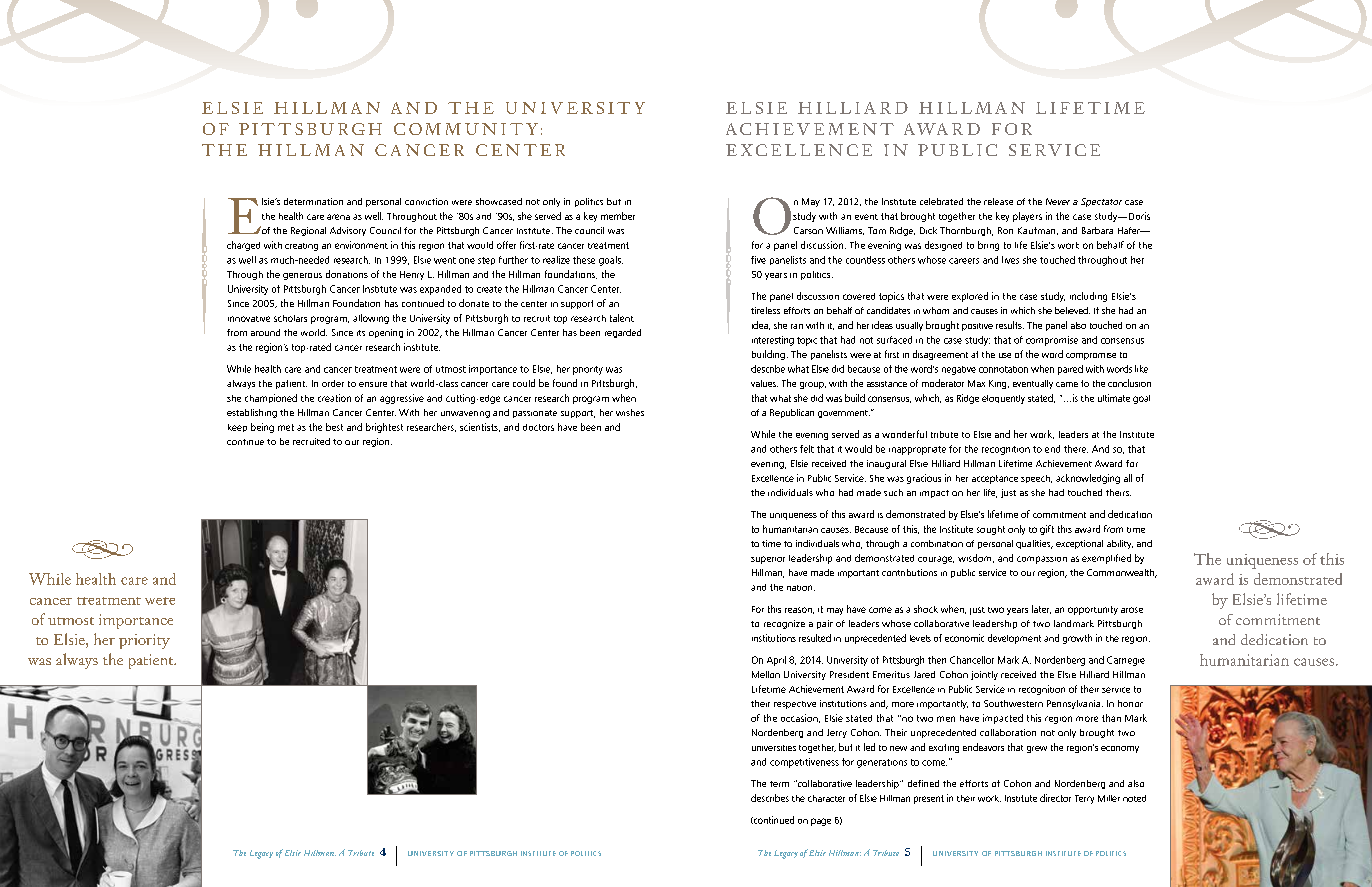 The height and width of the screenshot is (887, 1372). What do you see at coordinates (1027, 217) in the screenshot?
I see `players` at bounding box center [1027, 217].
